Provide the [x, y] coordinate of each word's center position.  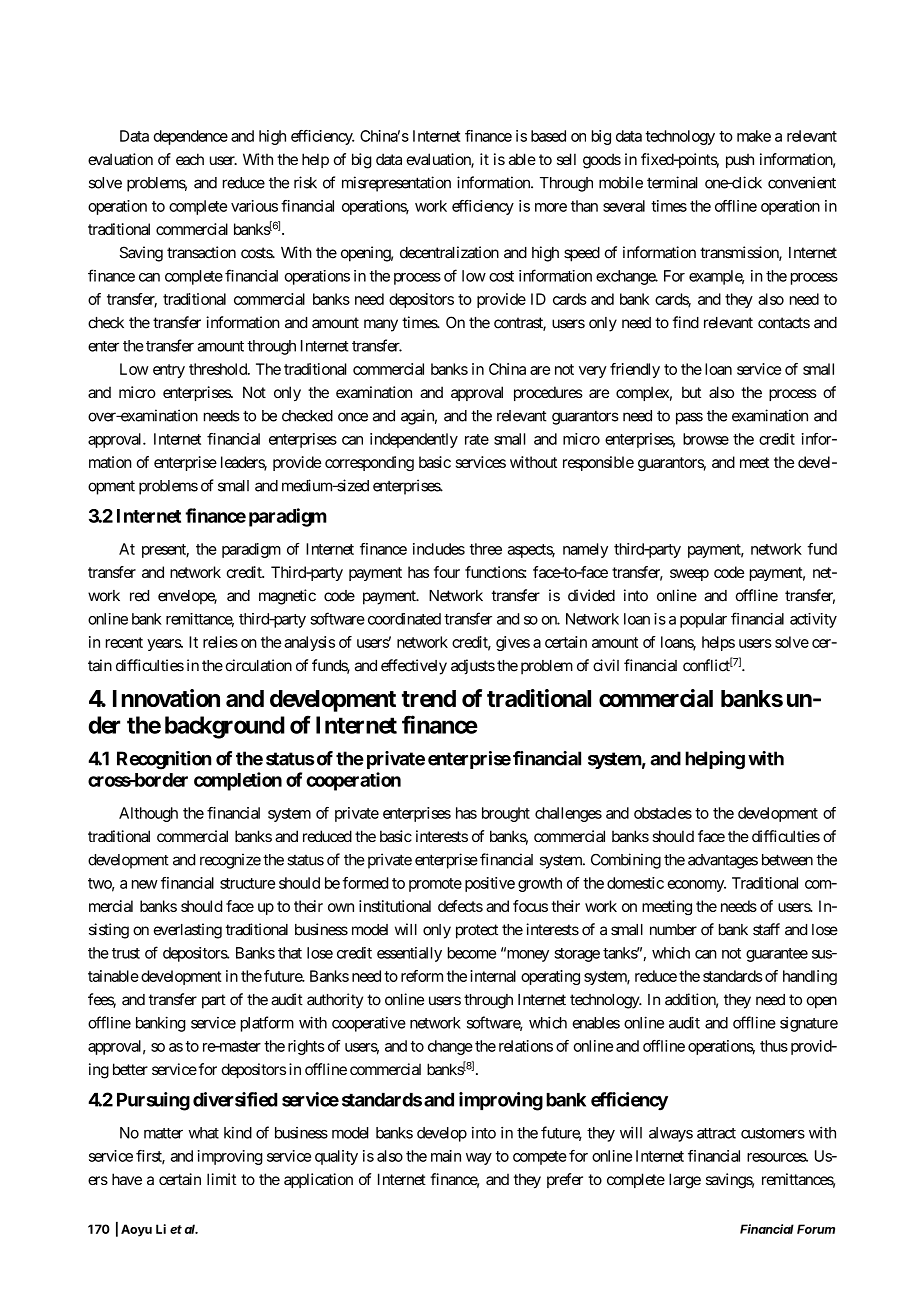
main [446, 1156]
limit [221, 1179]
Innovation [166, 698]
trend [429, 698]
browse [706, 439]
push [740, 160]
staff [766, 929]
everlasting [188, 931]
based [548, 136]
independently [414, 440]
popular [703, 620]
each [190, 159]
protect [477, 931]
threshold [219, 369]
